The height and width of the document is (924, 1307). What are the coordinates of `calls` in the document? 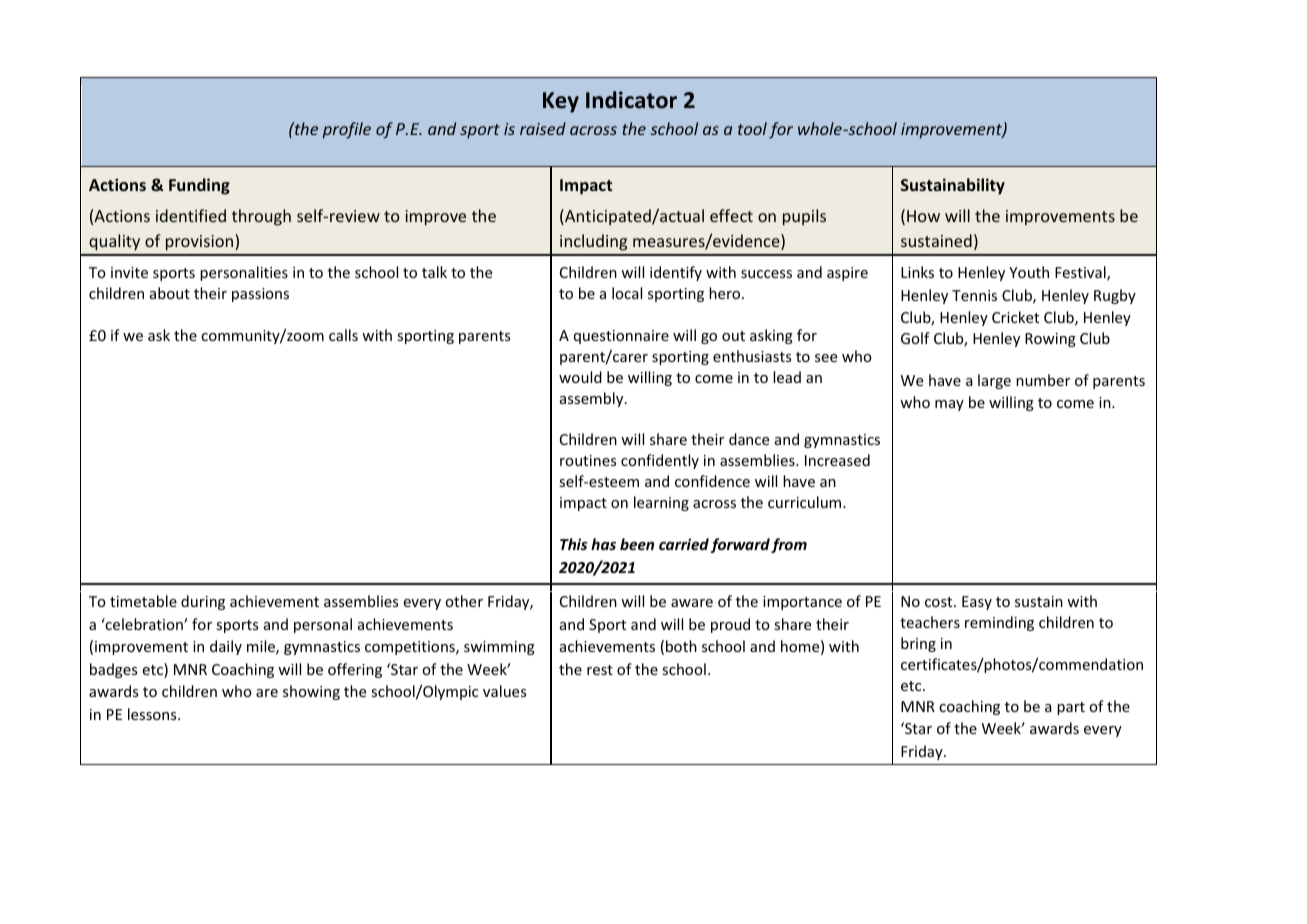 It's located at (343, 335).
